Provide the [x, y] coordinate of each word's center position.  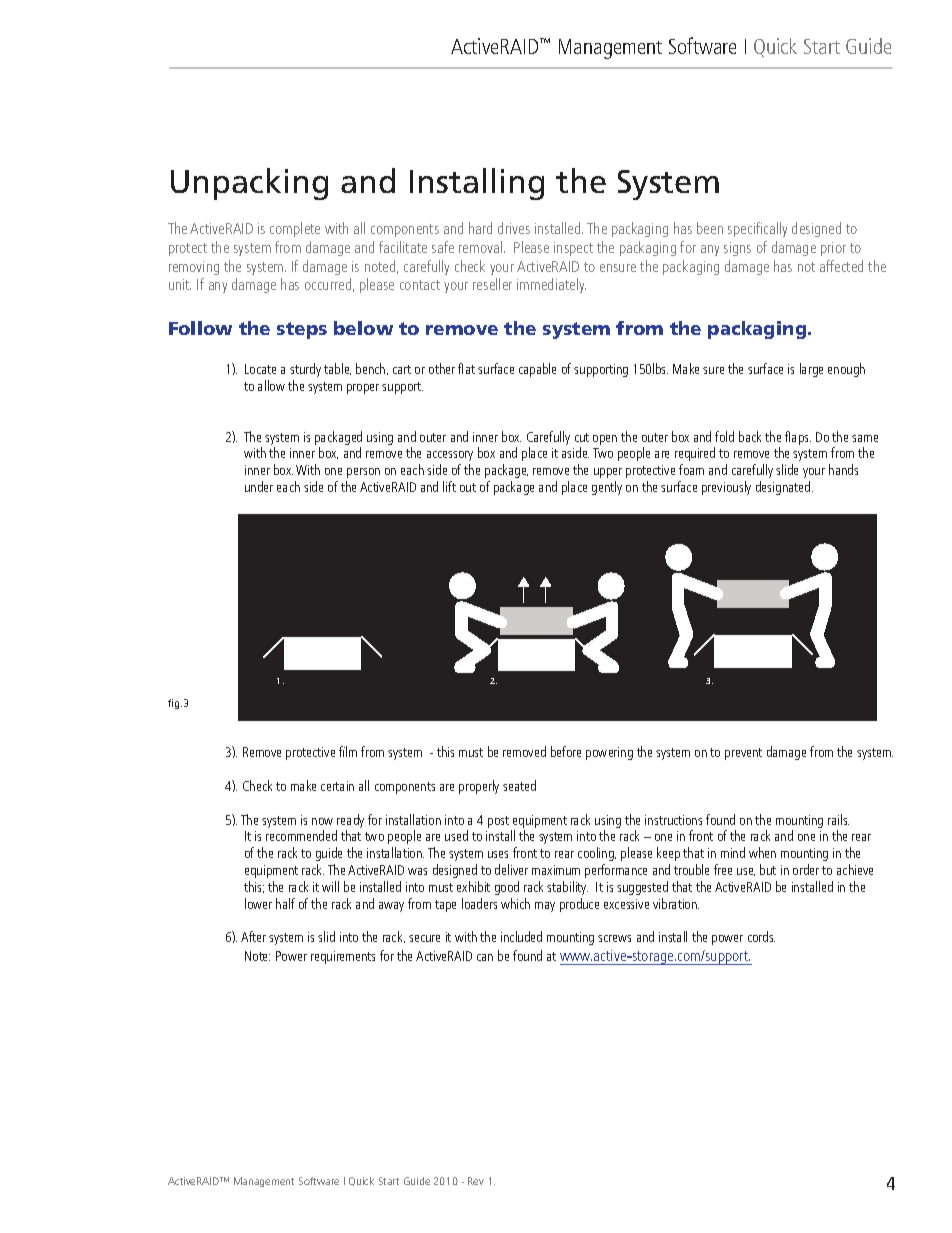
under [259, 486]
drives [514, 228]
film [348, 751]
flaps [798, 438]
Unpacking [249, 184]
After [253, 936]
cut [582, 437]
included [521, 936]
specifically [757, 229]
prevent [743, 754]
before [566, 751]
